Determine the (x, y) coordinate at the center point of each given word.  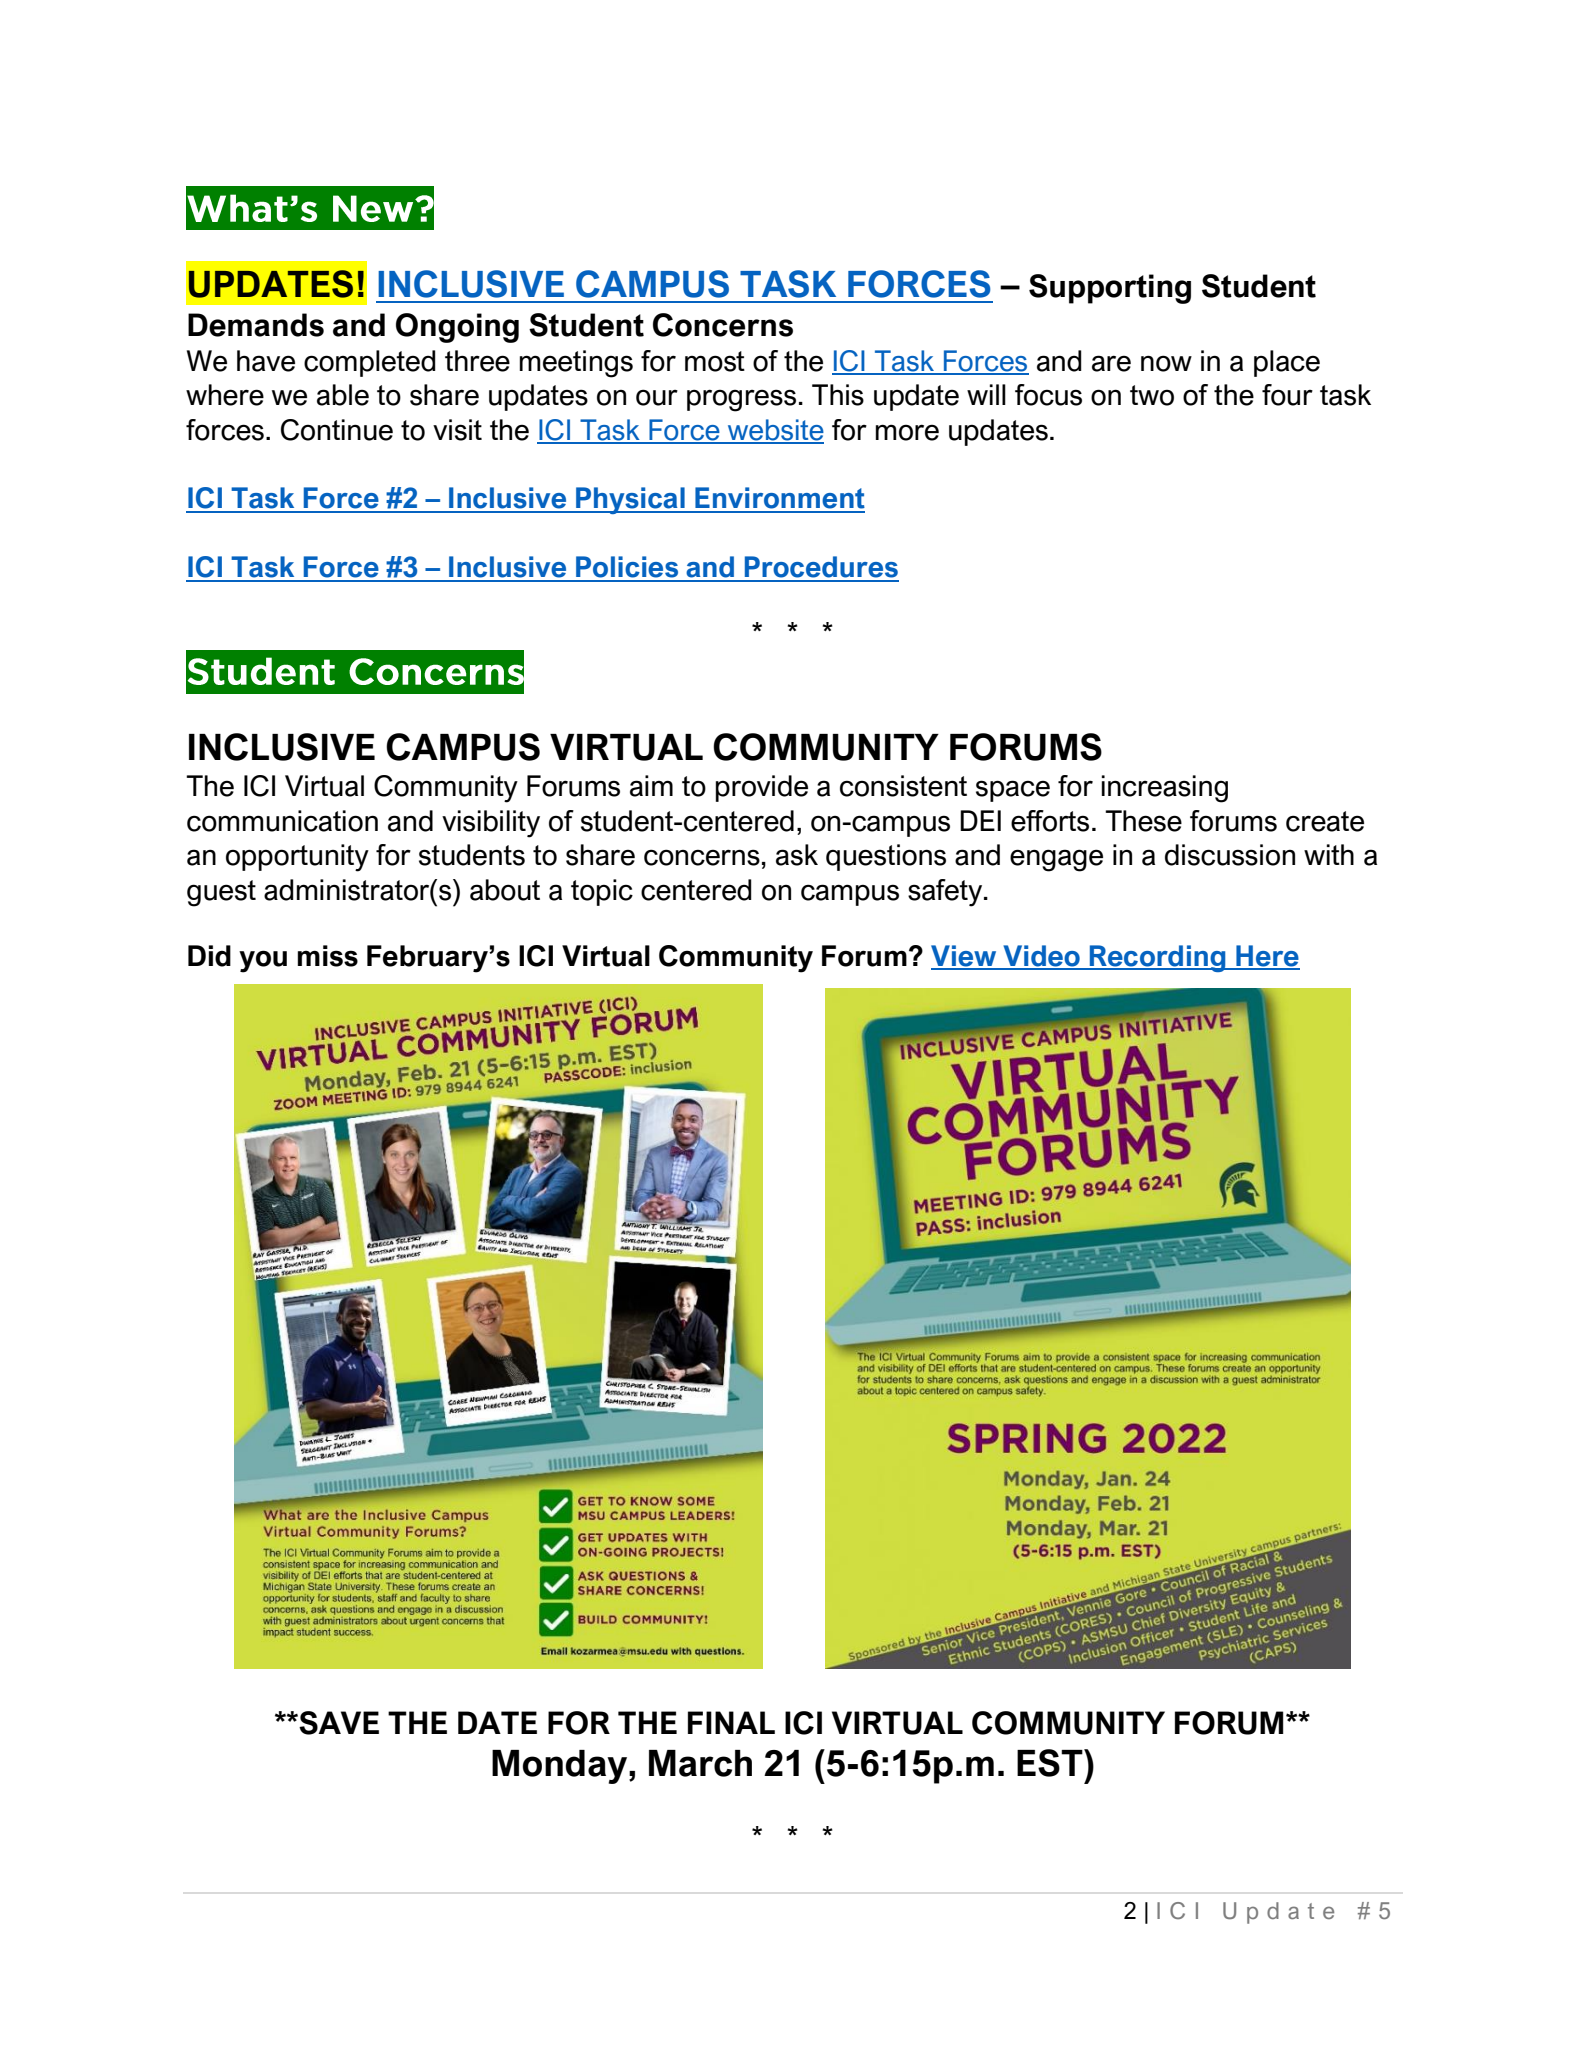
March (700, 1763)
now (1166, 363)
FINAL (731, 1722)
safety (946, 893)
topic (602, 892)
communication (282, 821)
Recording (1158, 958)
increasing (1165, 789)
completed (370, 363)
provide (762, 788)
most (715, 361)
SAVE (338, 1723)
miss (328, 956)
